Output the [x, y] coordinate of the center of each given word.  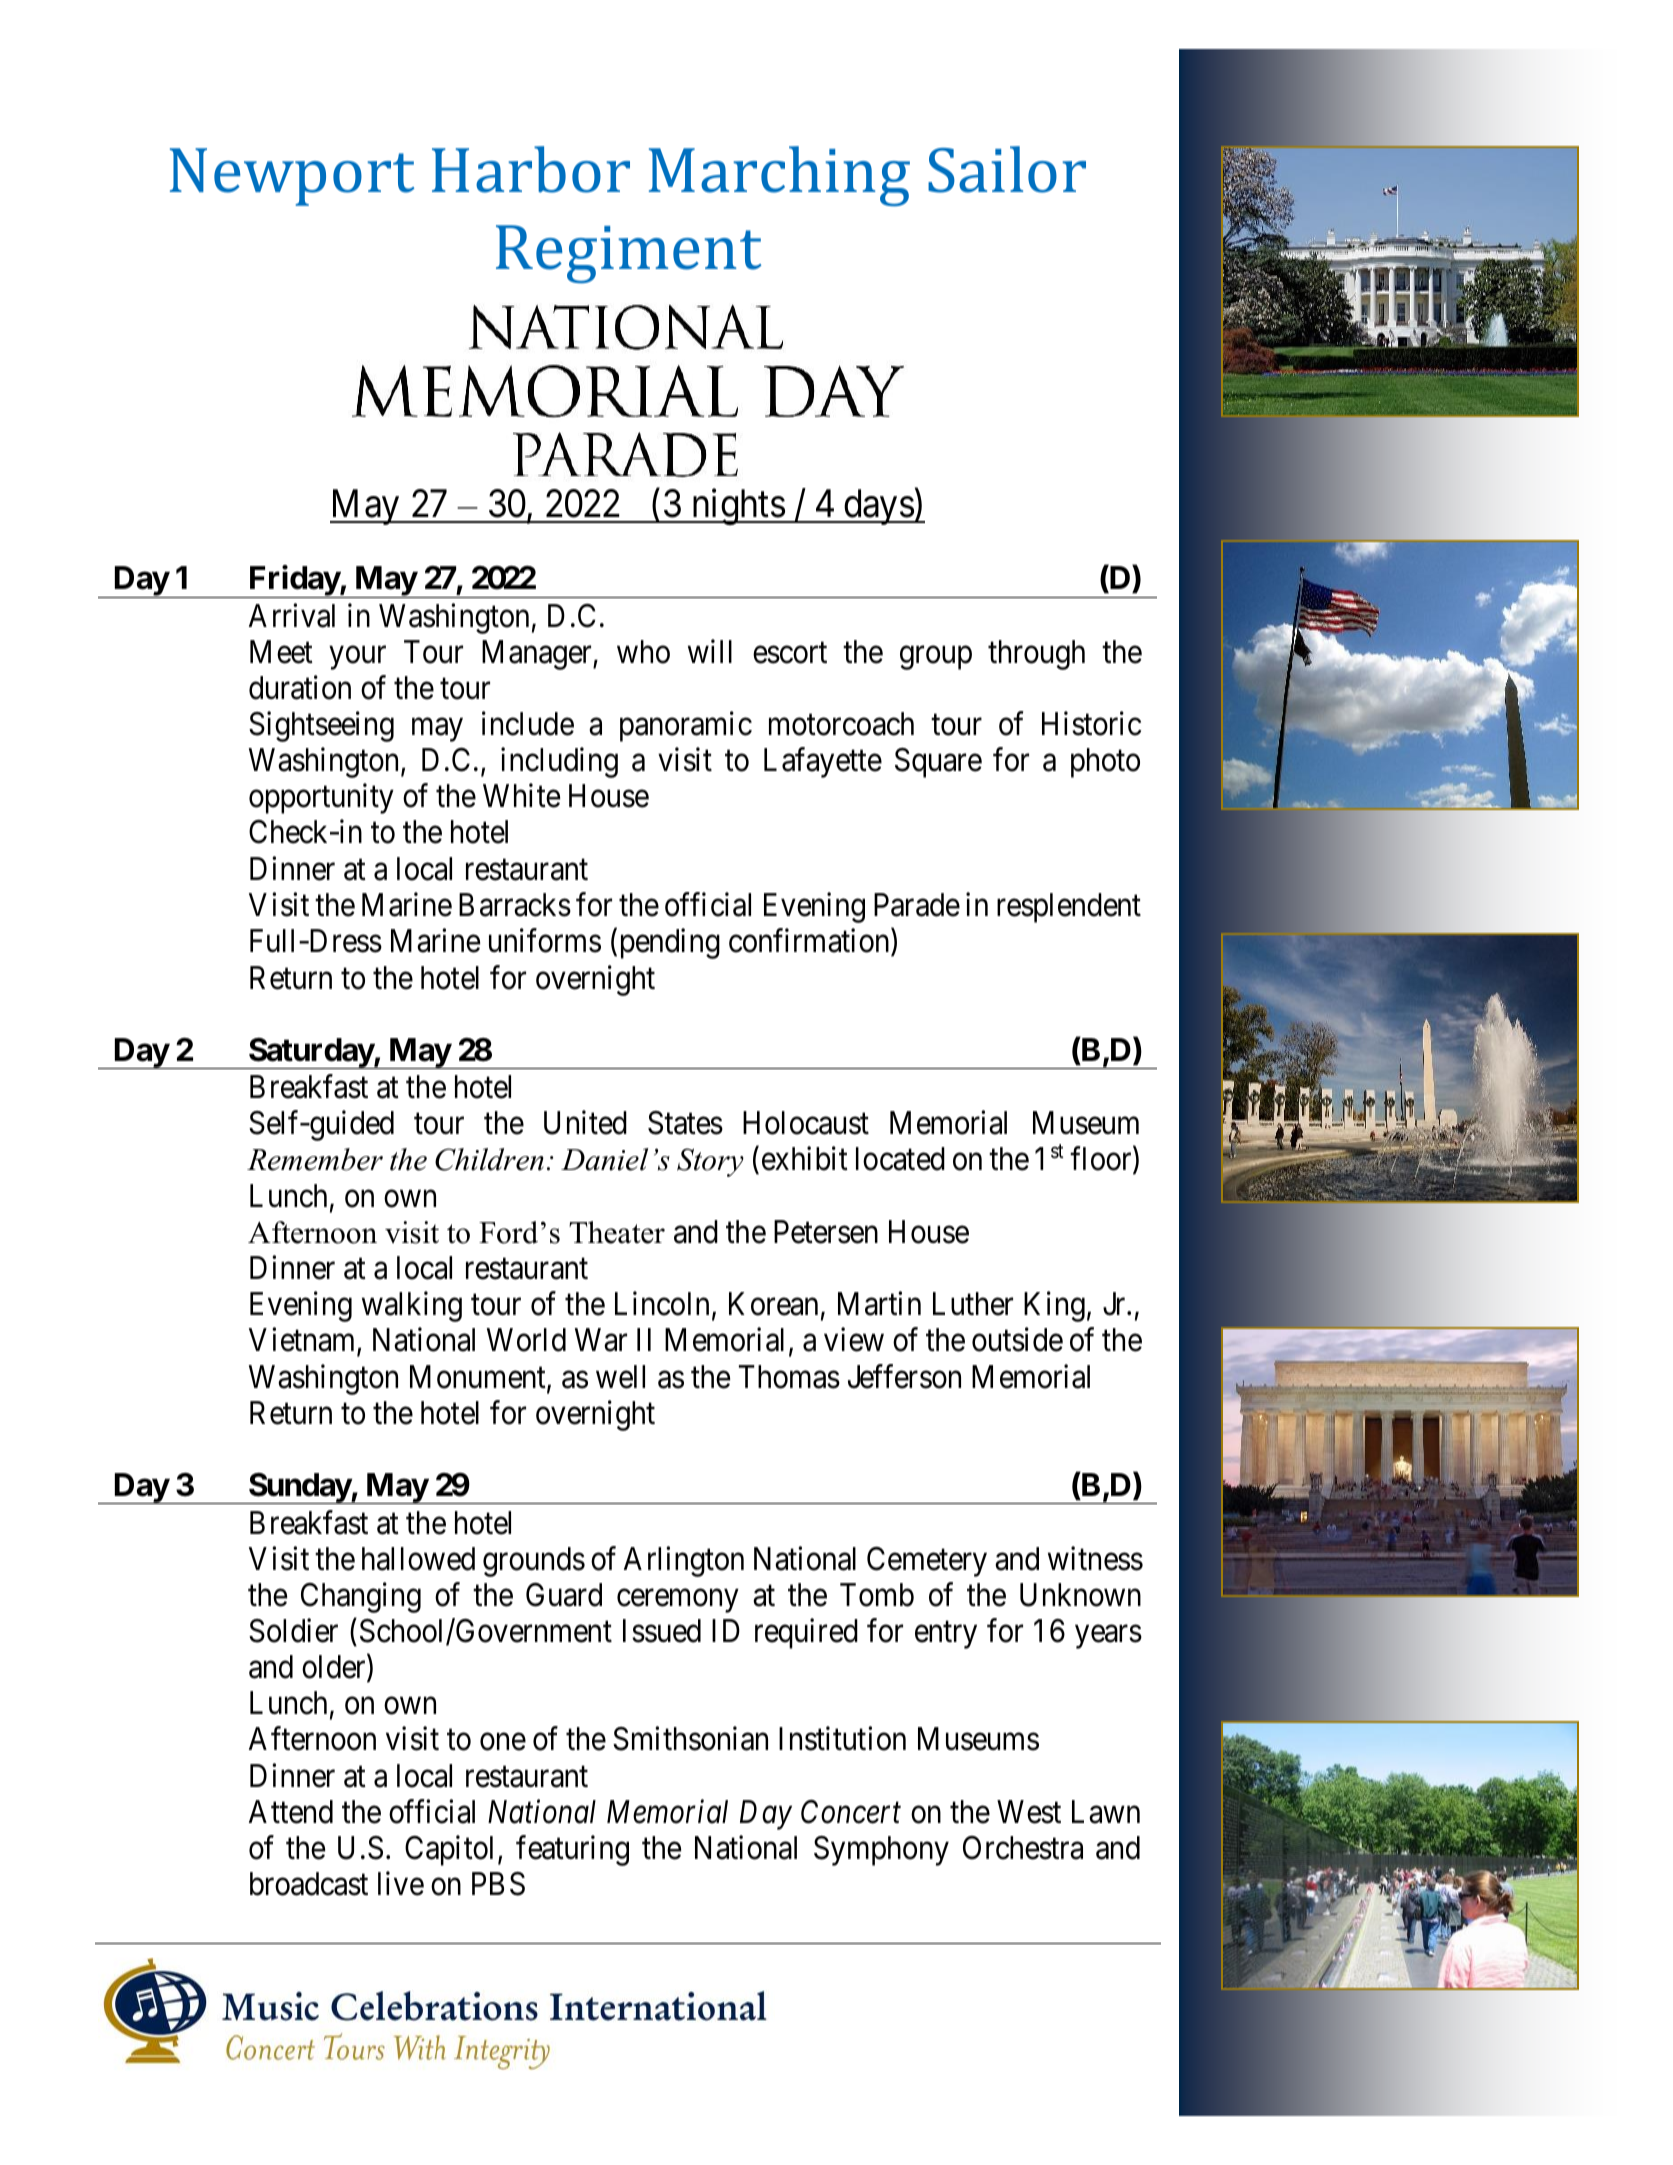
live [401, 1884]
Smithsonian [690, 1739]
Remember [315, 1159]
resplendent [1069, 908]
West [1029, 1812]
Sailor [1007, 169]
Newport [292, 177]
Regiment [629, 254]
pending [670, 944]
